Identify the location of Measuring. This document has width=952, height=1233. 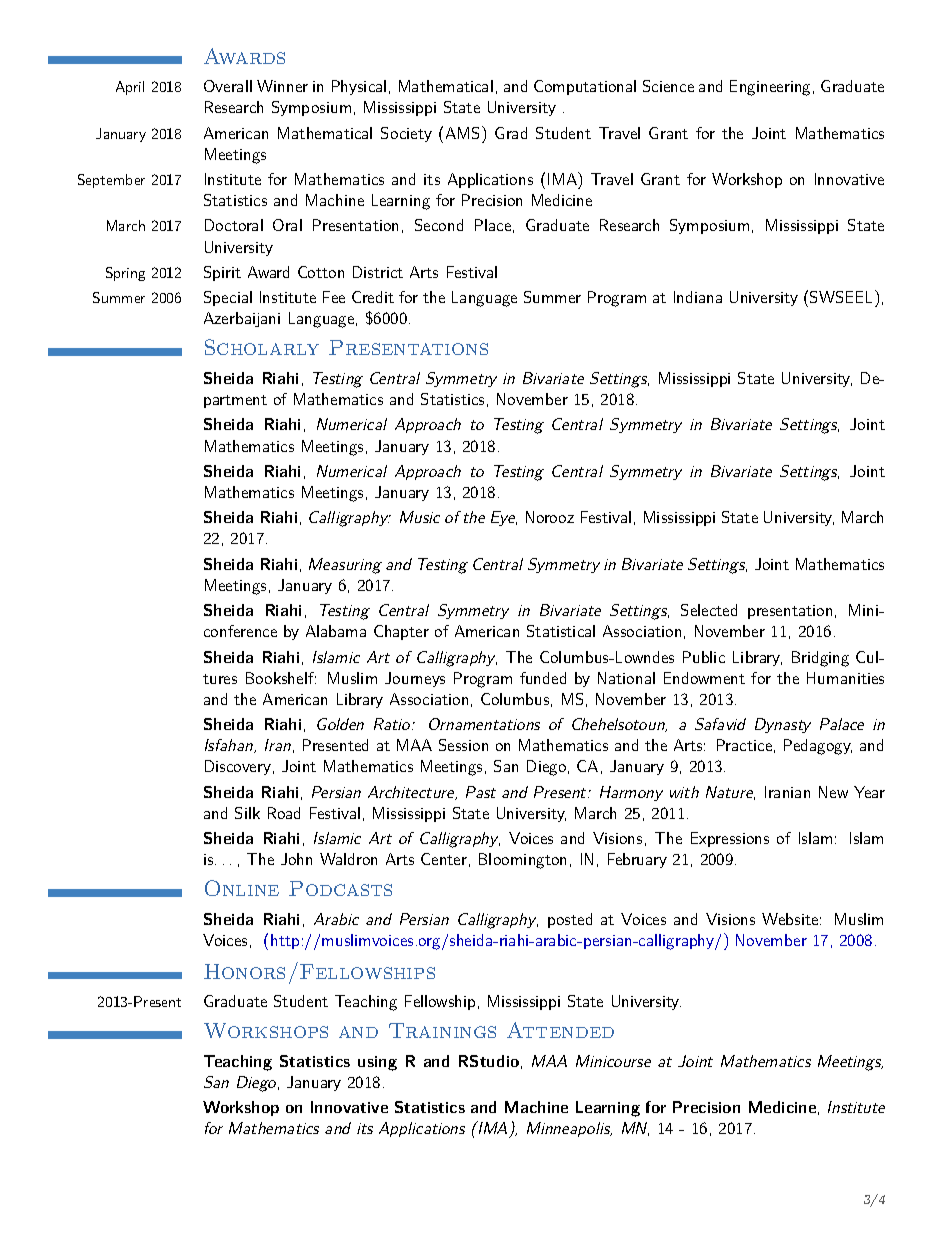
(345, 566).
